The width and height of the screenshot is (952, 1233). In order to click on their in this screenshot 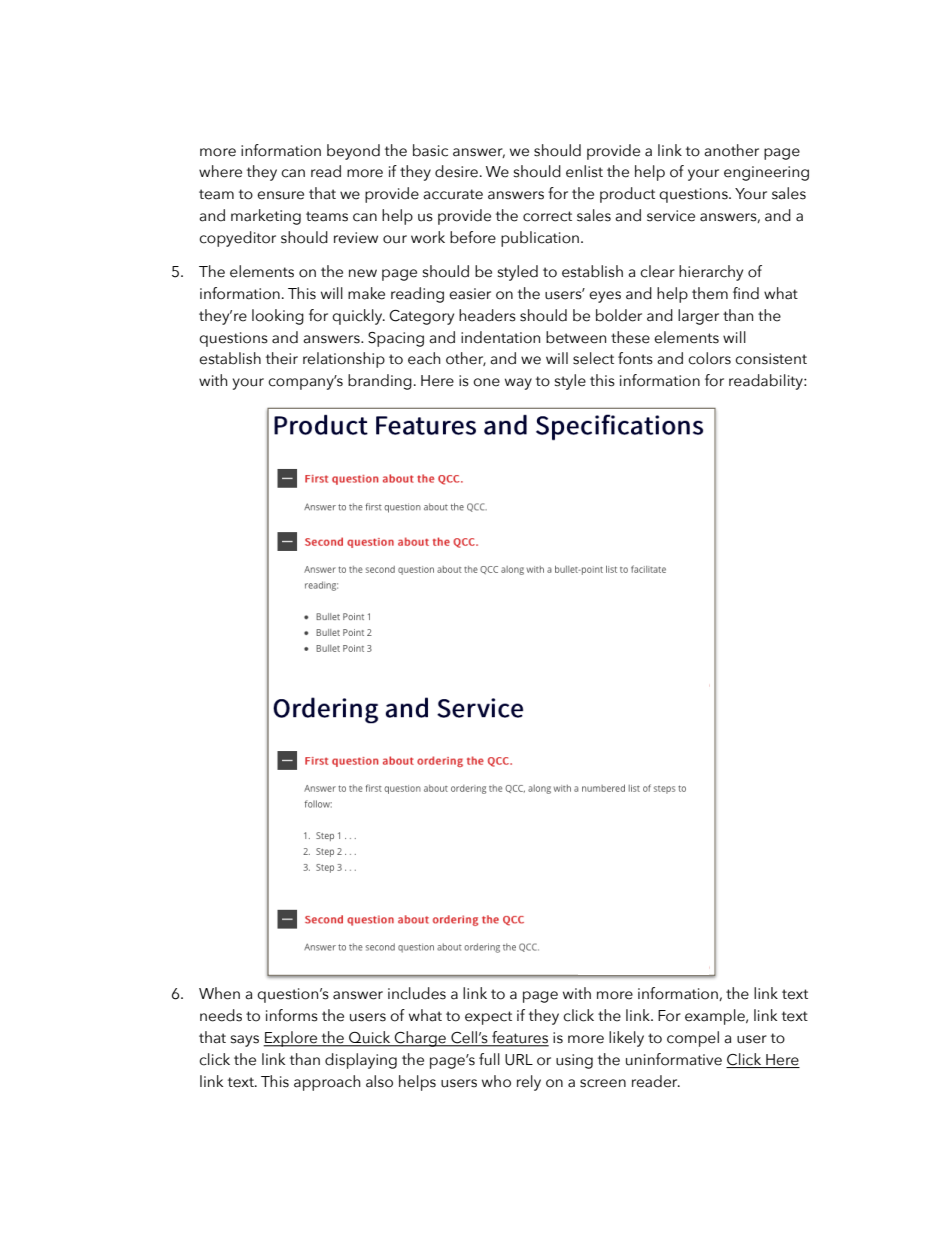, I will do `click(282, 358)`.
